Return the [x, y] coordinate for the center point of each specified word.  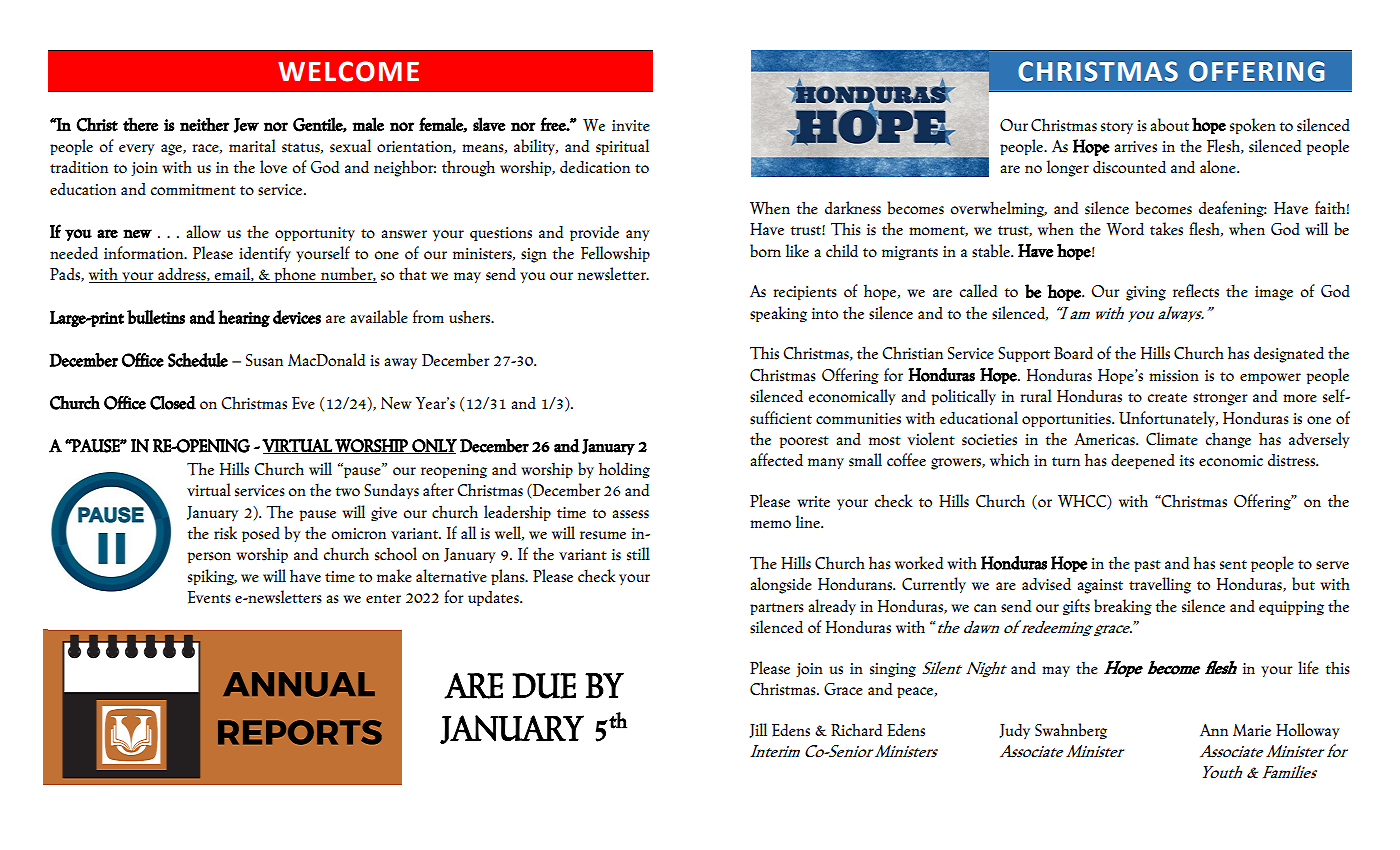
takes [1166, 229]
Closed [173, 403]
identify [265, 254]
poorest [804, 442]
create [1167, 398]
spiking [212, 577]
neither [204, 124]
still [638, 554]
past [1147, 566]
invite [631, 126]
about [1169, 125]
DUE [544, 686]
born [765, 251]
